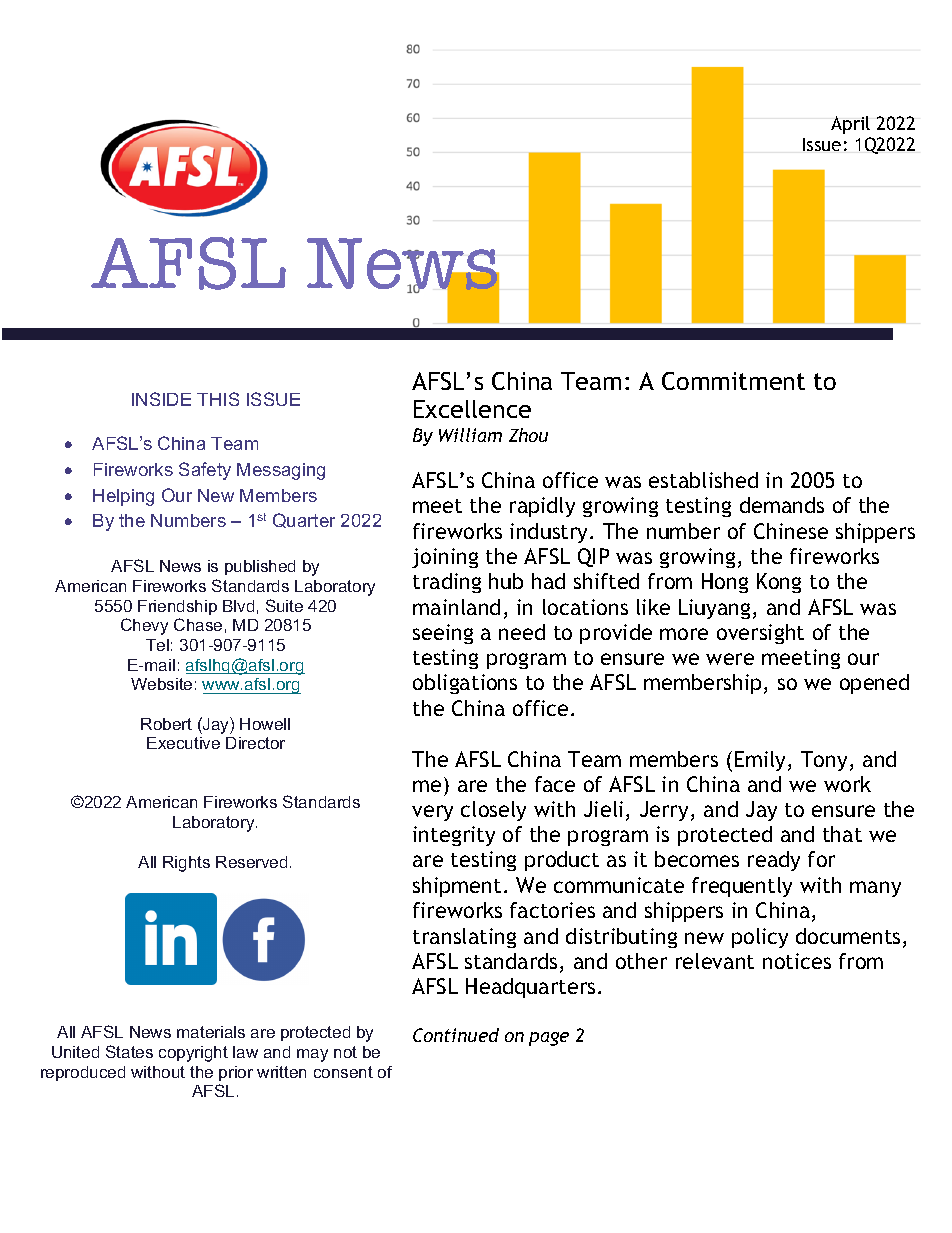 The height and width of the document is (1233, 952). Describe the element at coordinates (161, 399) in the document. I see `INSIDE` at that location.
